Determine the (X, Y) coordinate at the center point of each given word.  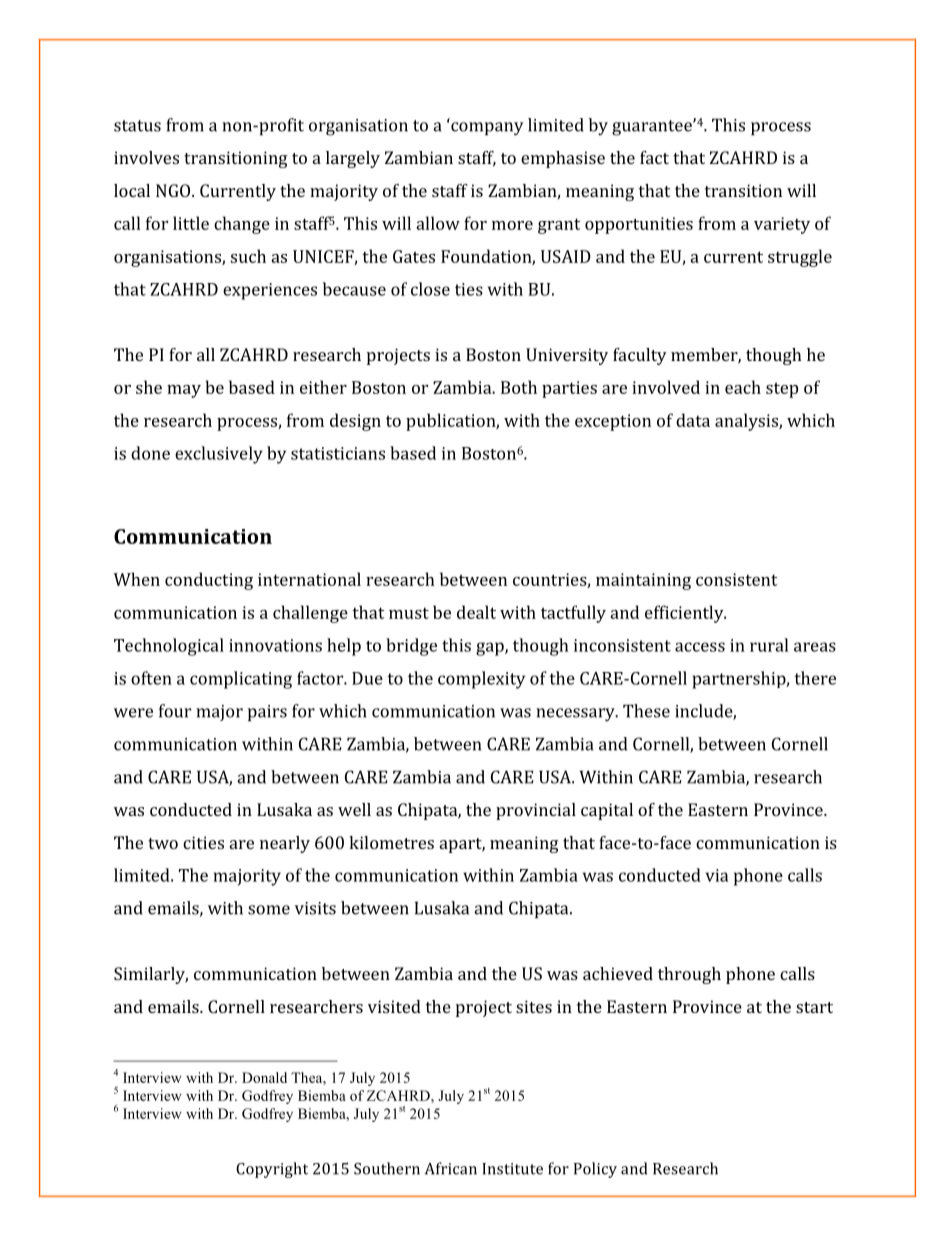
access (700, 647)
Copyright (272, 1170)
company (487, 129)
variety (782, 225)
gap (491, 649)
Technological (169, 647)
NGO (174, 190)
